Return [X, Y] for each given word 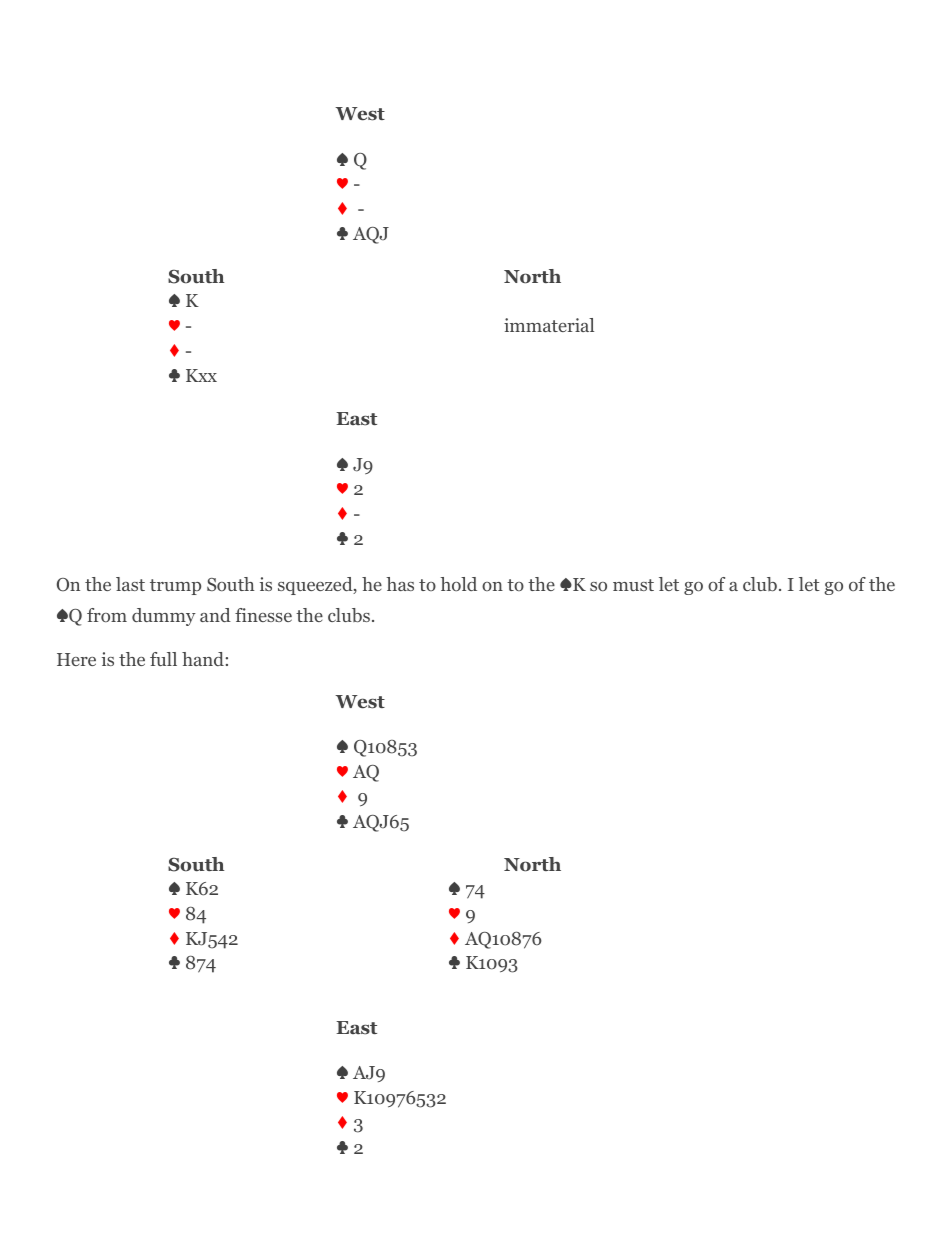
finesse [263, 615]
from [107, 615]
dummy [164, 617]
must [633, 585]
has [400, 584]
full [163, 659]
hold [458, 584]
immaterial [549, 325]
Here [76, 659]
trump [175, 587]
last [130, 584]
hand [203, 659]
